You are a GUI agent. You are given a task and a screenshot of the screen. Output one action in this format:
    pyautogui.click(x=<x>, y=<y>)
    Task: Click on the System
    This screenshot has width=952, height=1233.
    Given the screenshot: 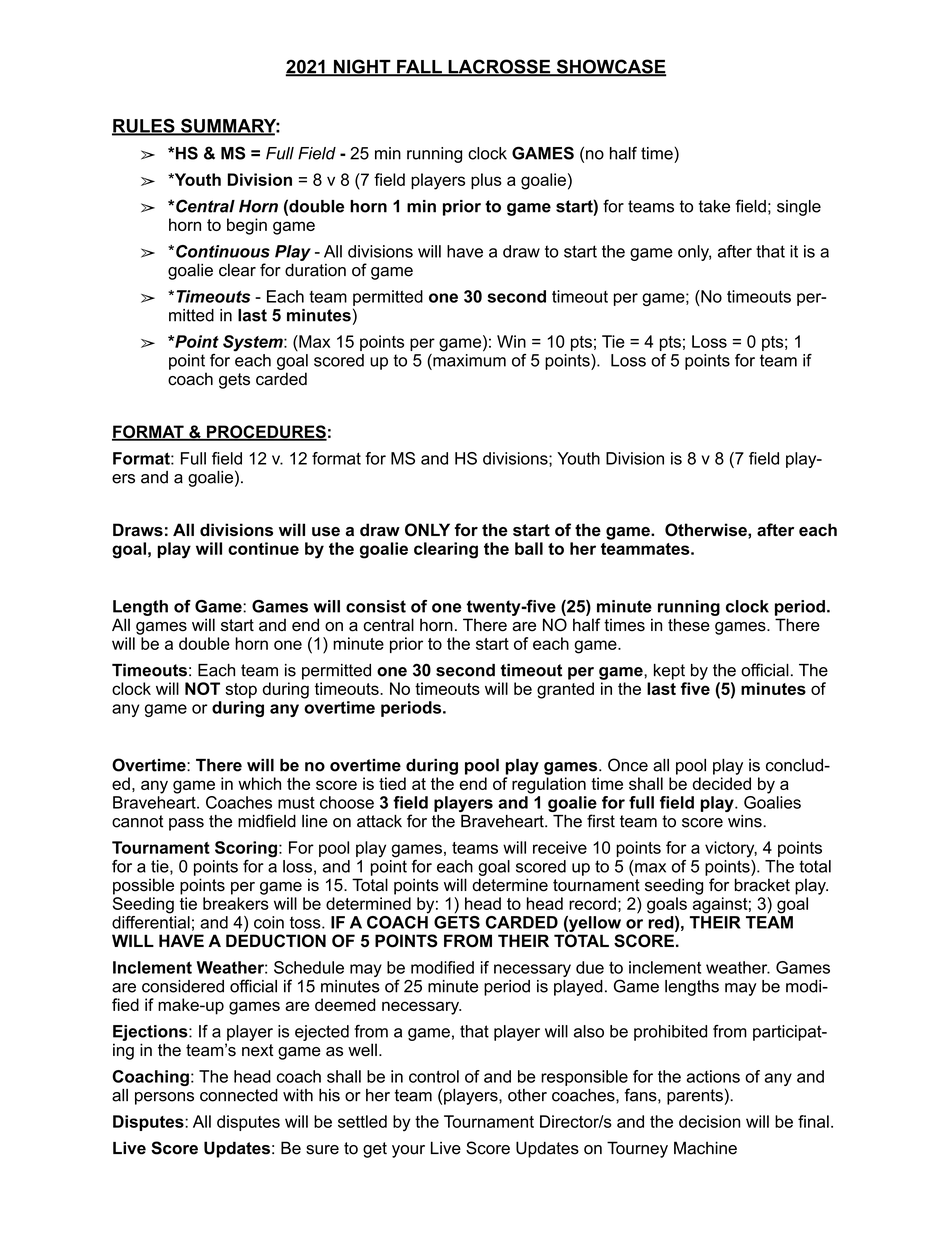 What is the action you would take?
    pyautogui.click(x=254, y=343)
